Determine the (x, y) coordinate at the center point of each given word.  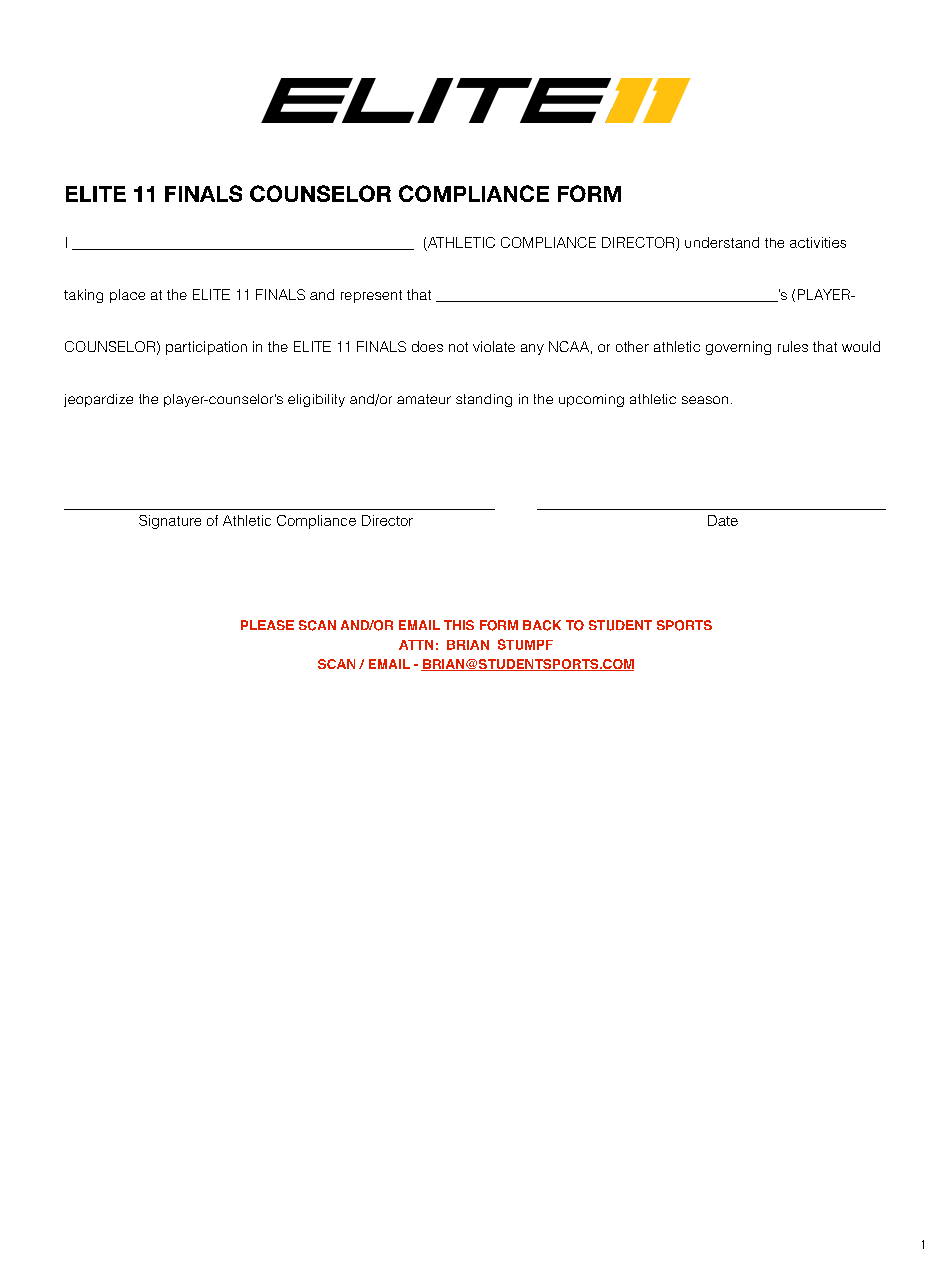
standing (484, 400)
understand (722, 242)
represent (371, 296)
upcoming (591, 400)
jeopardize (98, 400)
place (127, 296)
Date (723, 520)
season (705, 400)
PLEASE (267, 625)
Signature (170, 522)
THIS (459, 625)
